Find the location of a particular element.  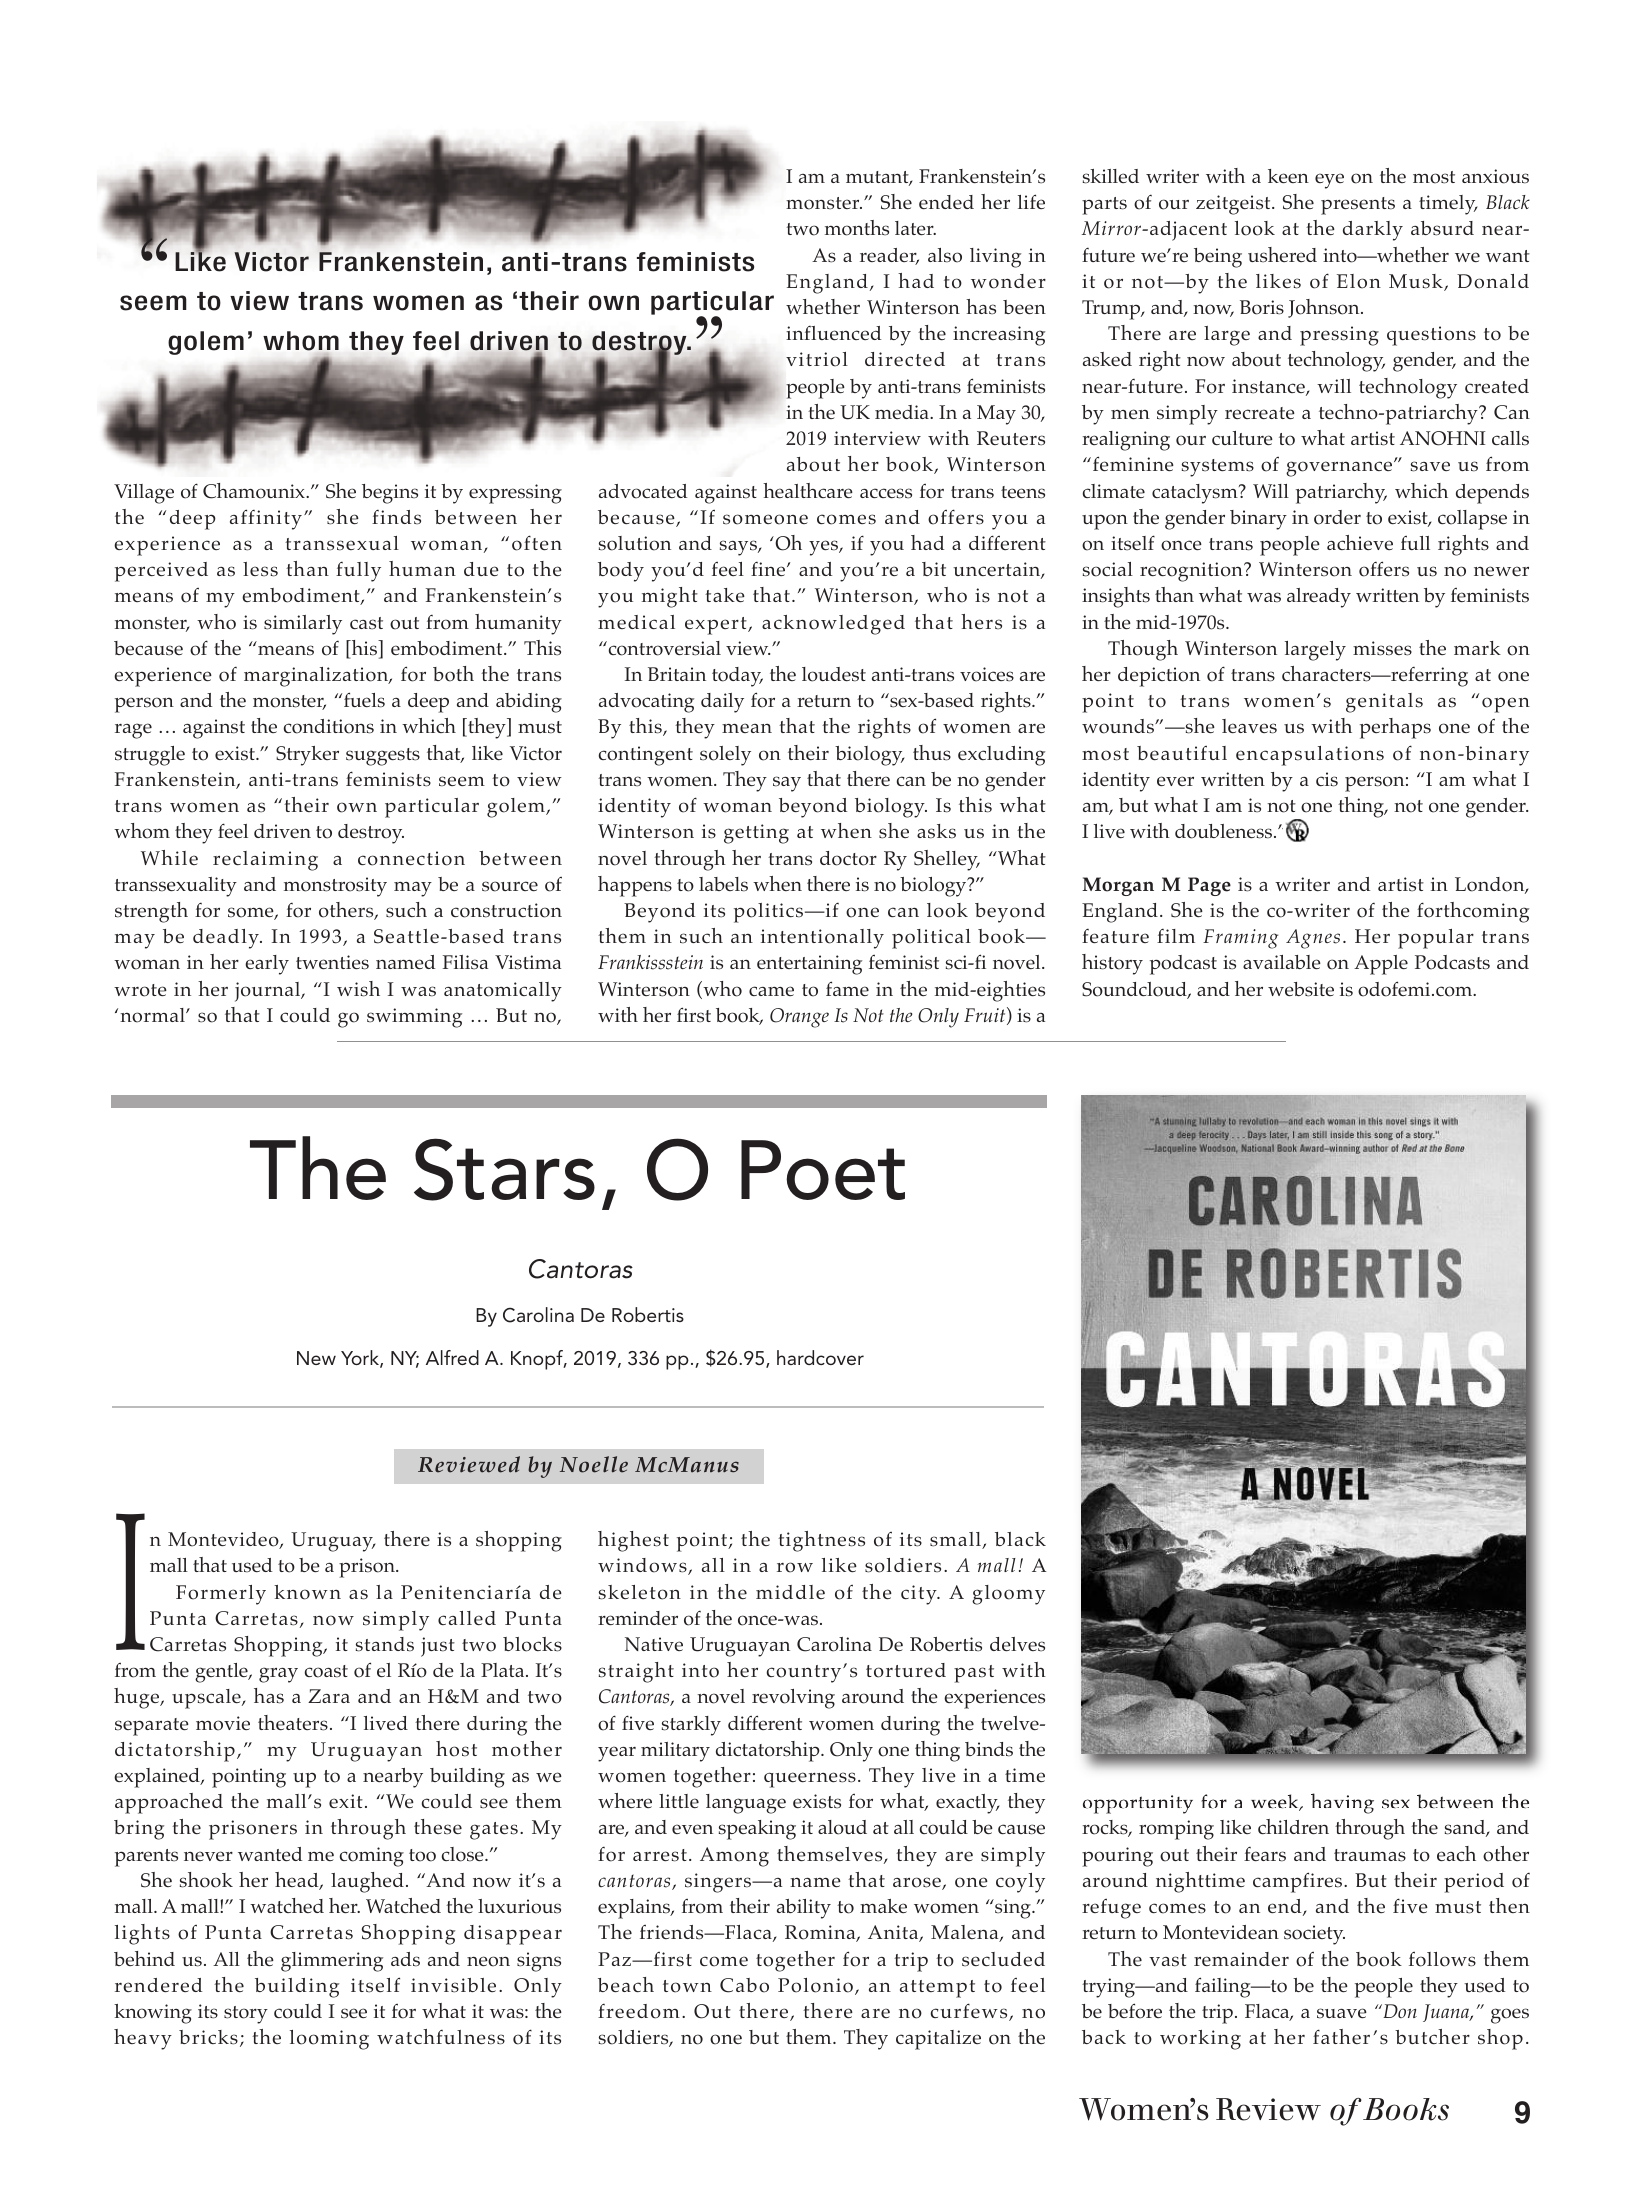

darkly is located at coordinates (1373, 231).
